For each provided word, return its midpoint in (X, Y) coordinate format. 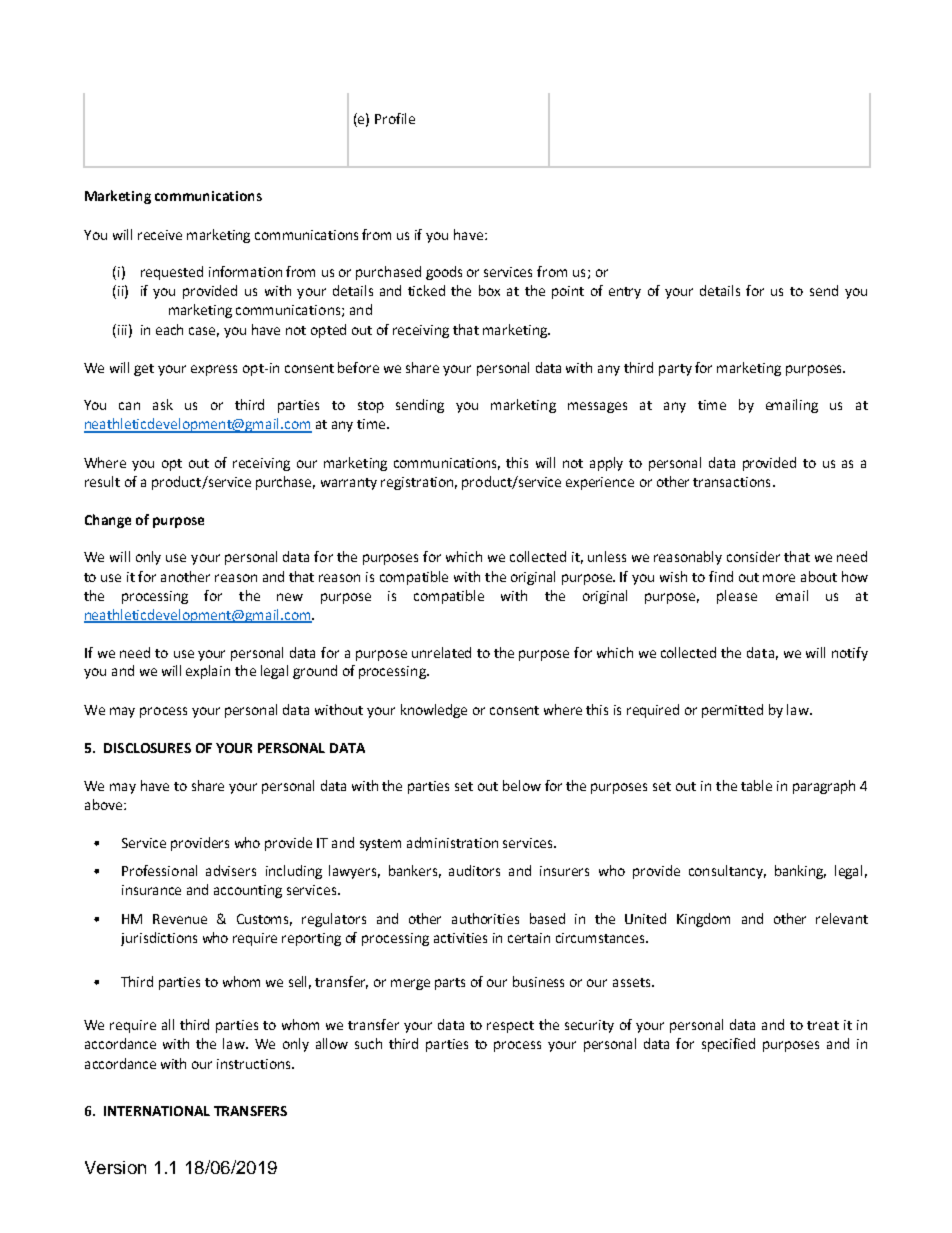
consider (753, 556)
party (675, 370)
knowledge (434, 711)
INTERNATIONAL (157, 1111)
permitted (732, 711)
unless (607, 556)
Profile (395, 118)
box (489, 290)
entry (625, 293)
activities (460, 938)
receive (160, 235)
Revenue (180, 919)
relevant (842, 918)
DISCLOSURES (147, 748)
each (169, 329)
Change (108, 521)
